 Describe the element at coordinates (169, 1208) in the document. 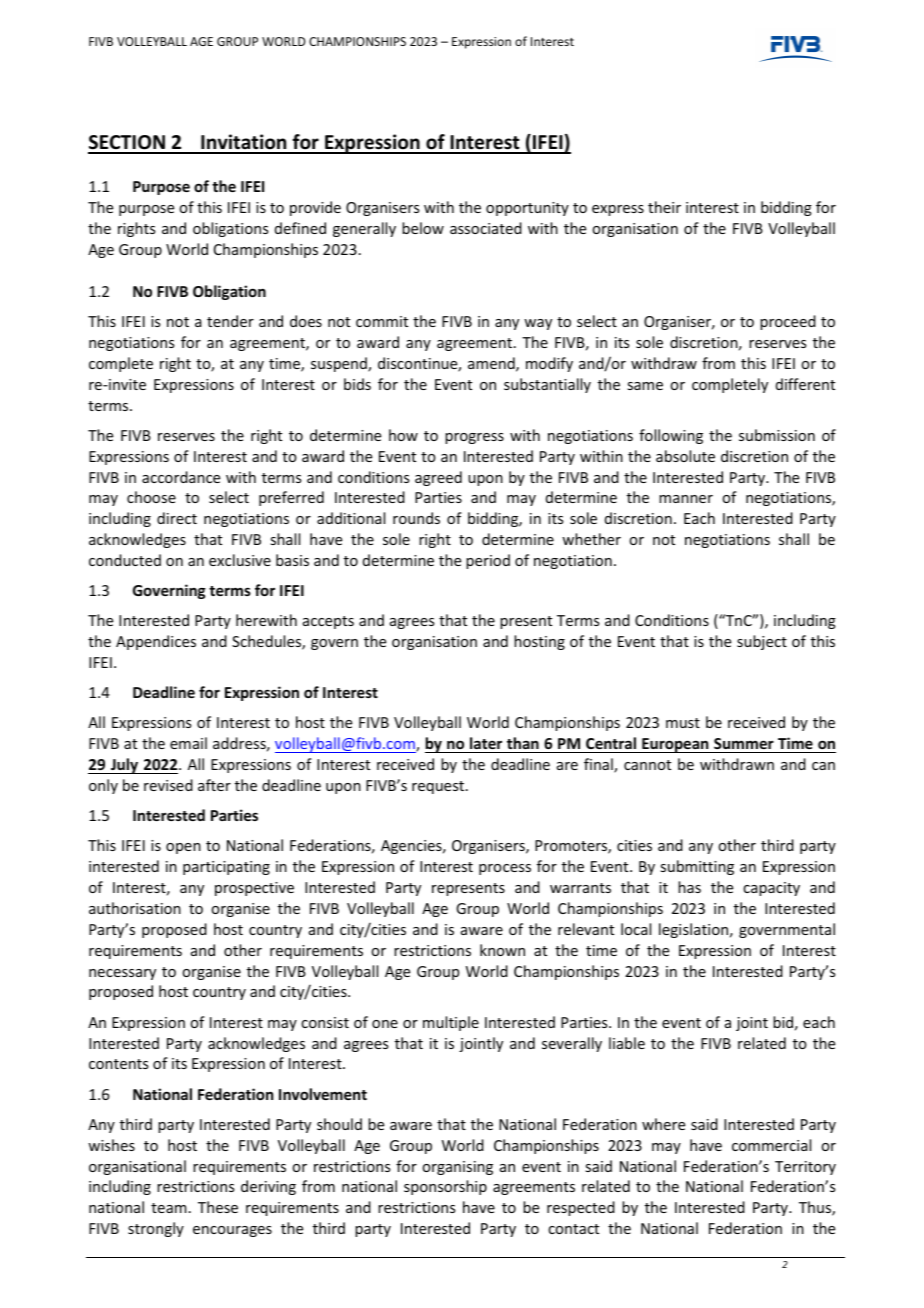

I see `team` at that location.
